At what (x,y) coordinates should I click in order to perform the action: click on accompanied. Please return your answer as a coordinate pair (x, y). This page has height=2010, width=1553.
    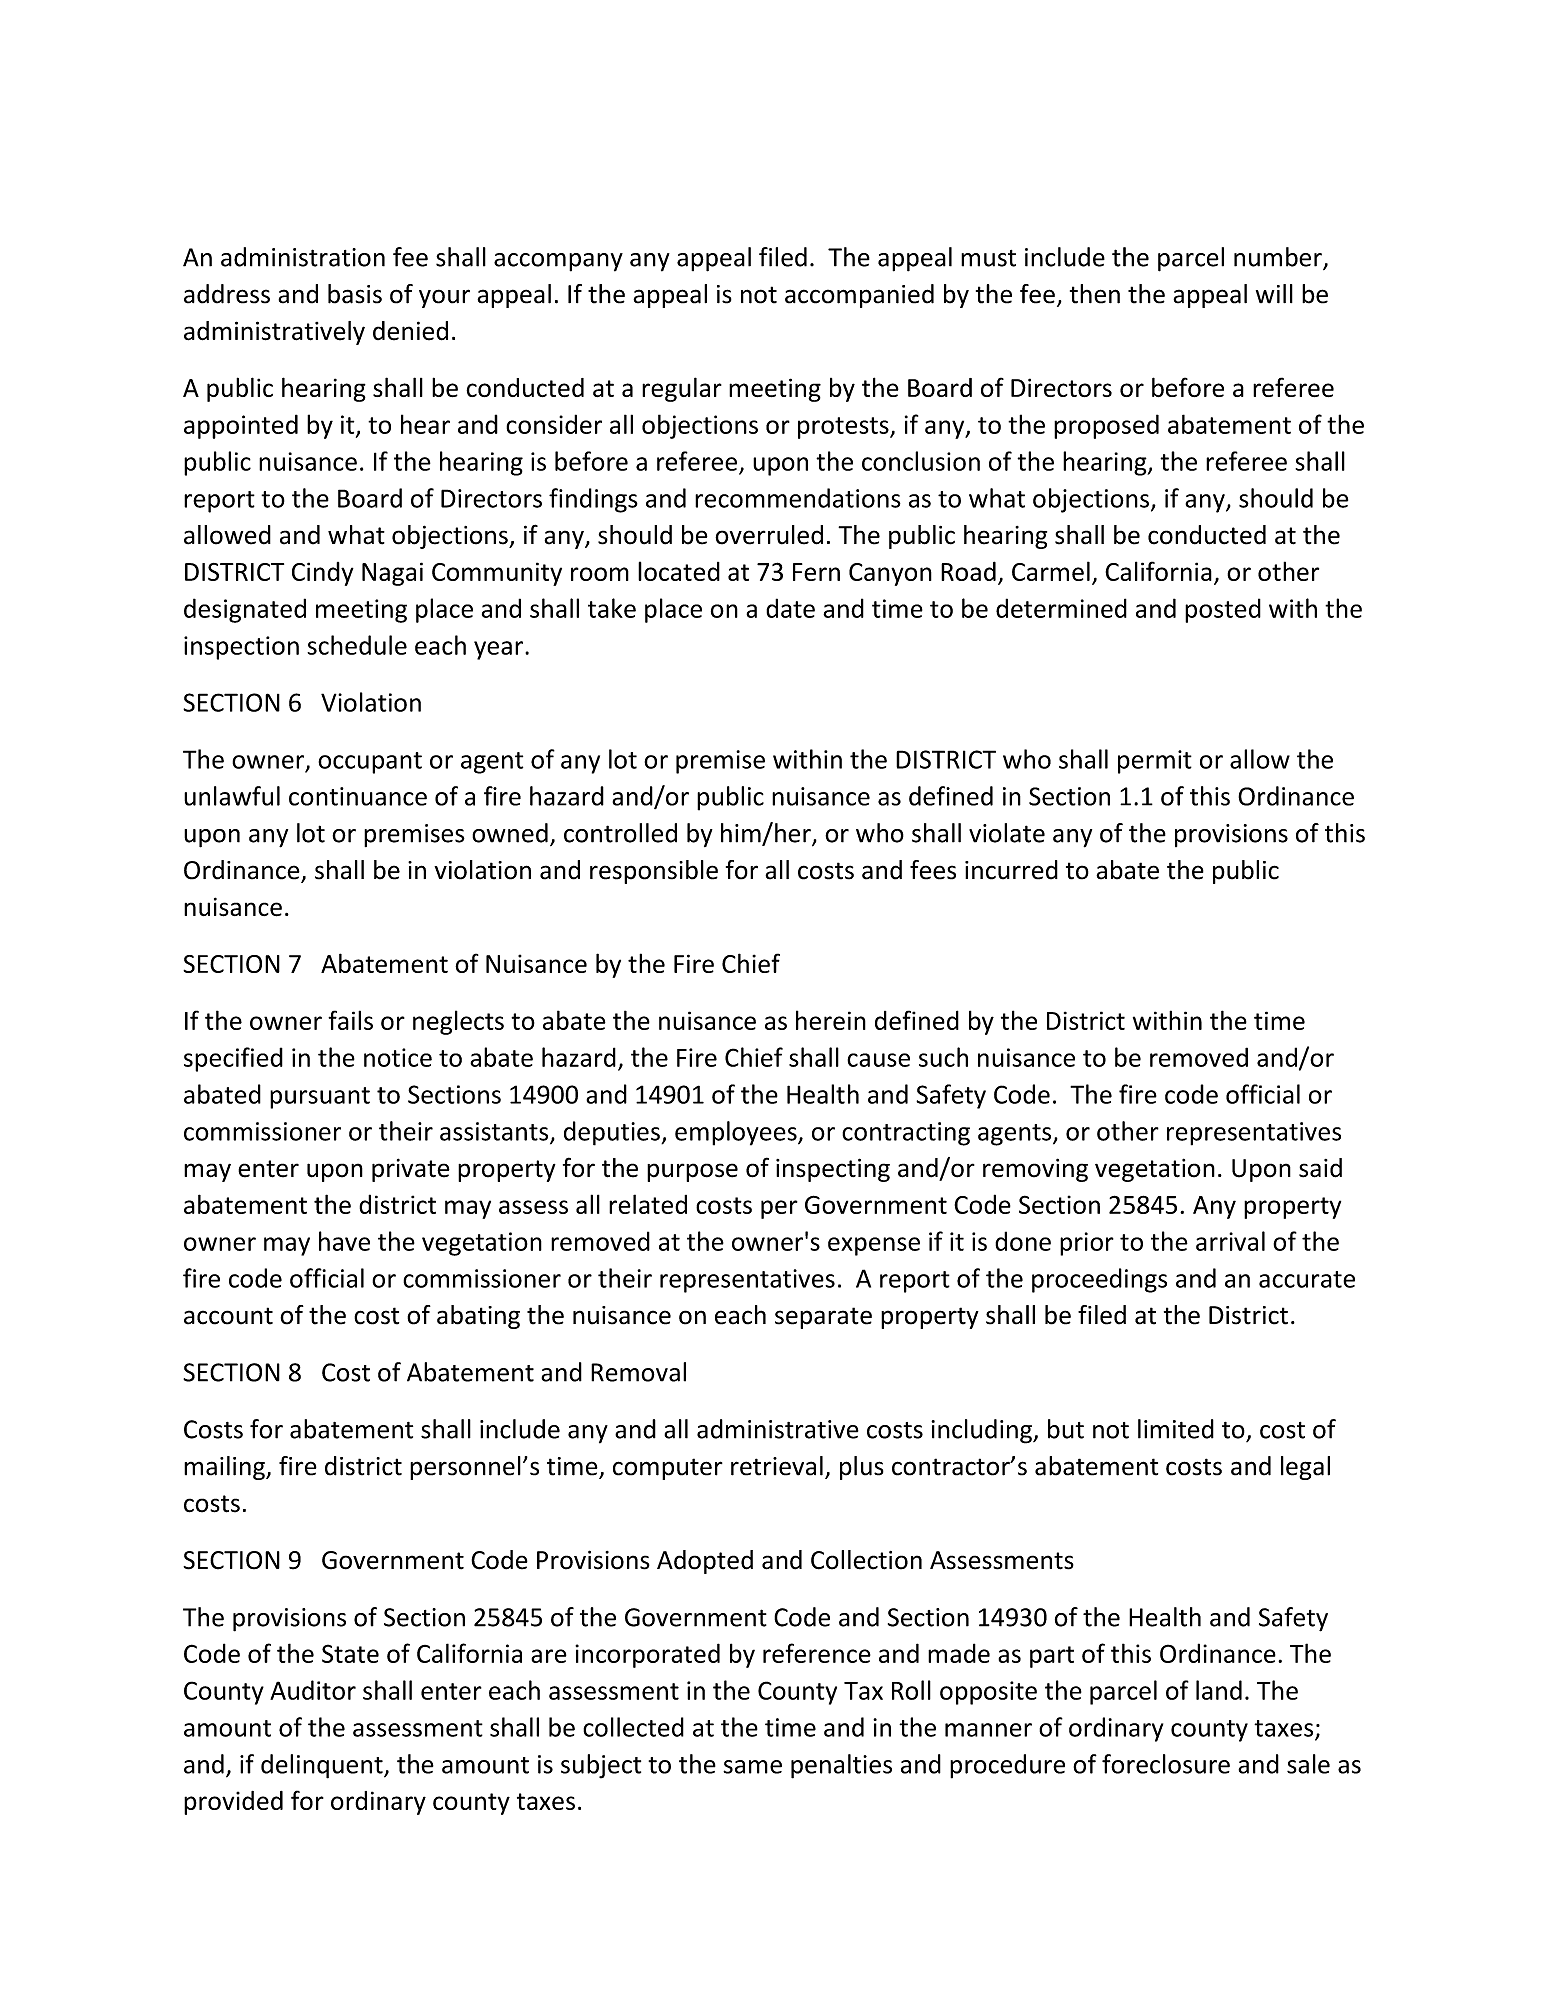
    Looking at the image, I should click on (859, 296).
